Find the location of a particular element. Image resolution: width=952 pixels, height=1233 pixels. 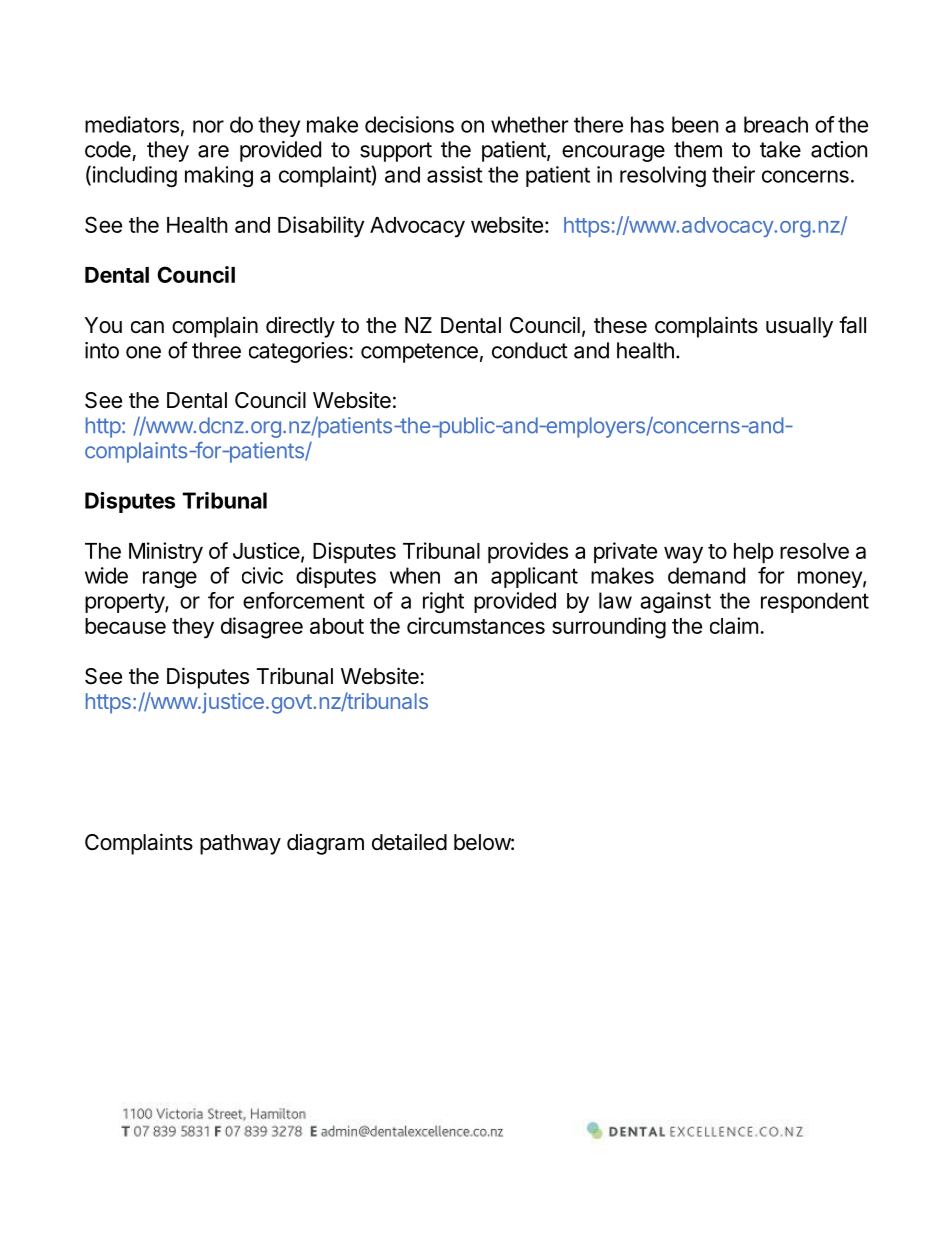

pathway is located at coordinates (240, 844).
